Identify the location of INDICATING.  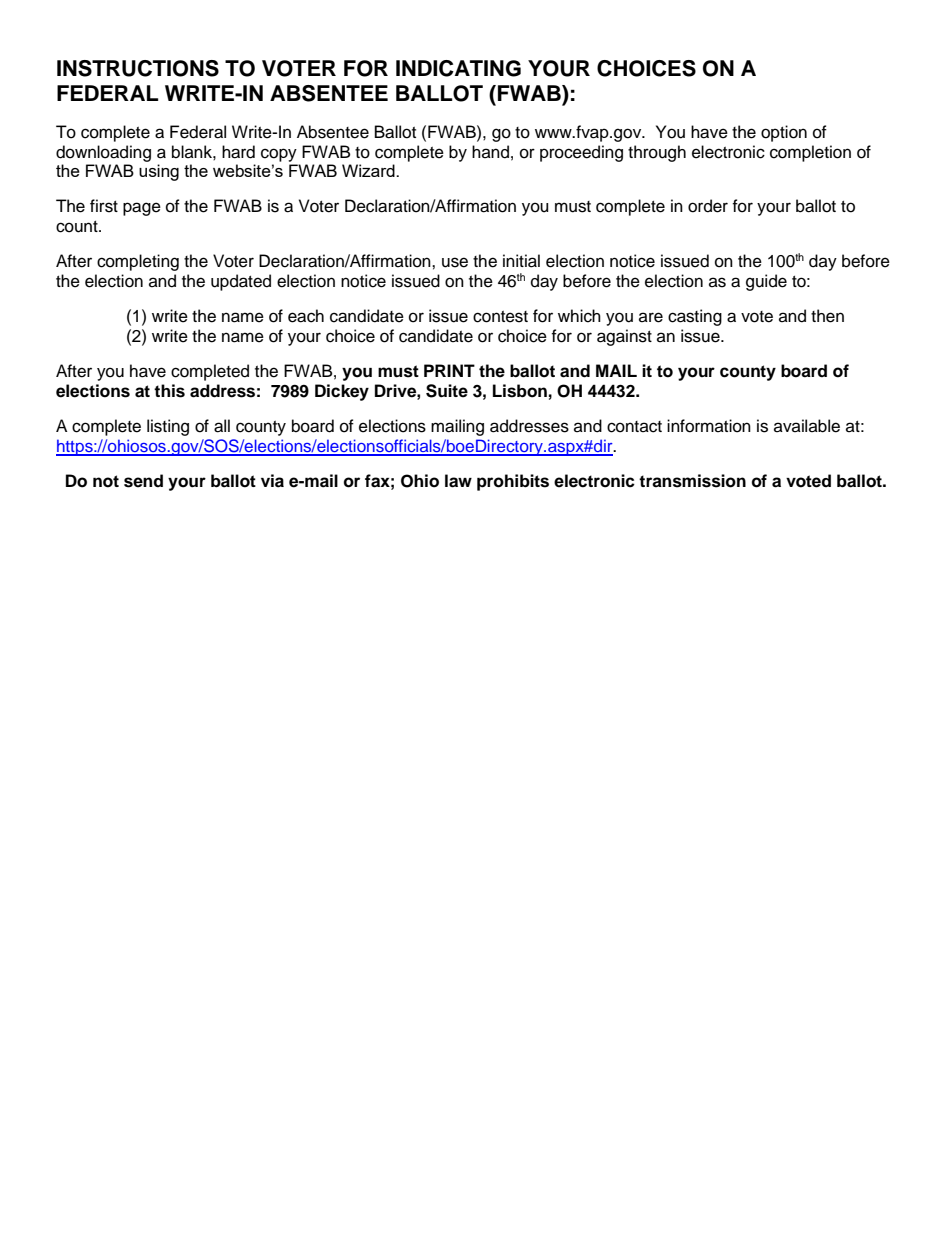
(458, 68).
